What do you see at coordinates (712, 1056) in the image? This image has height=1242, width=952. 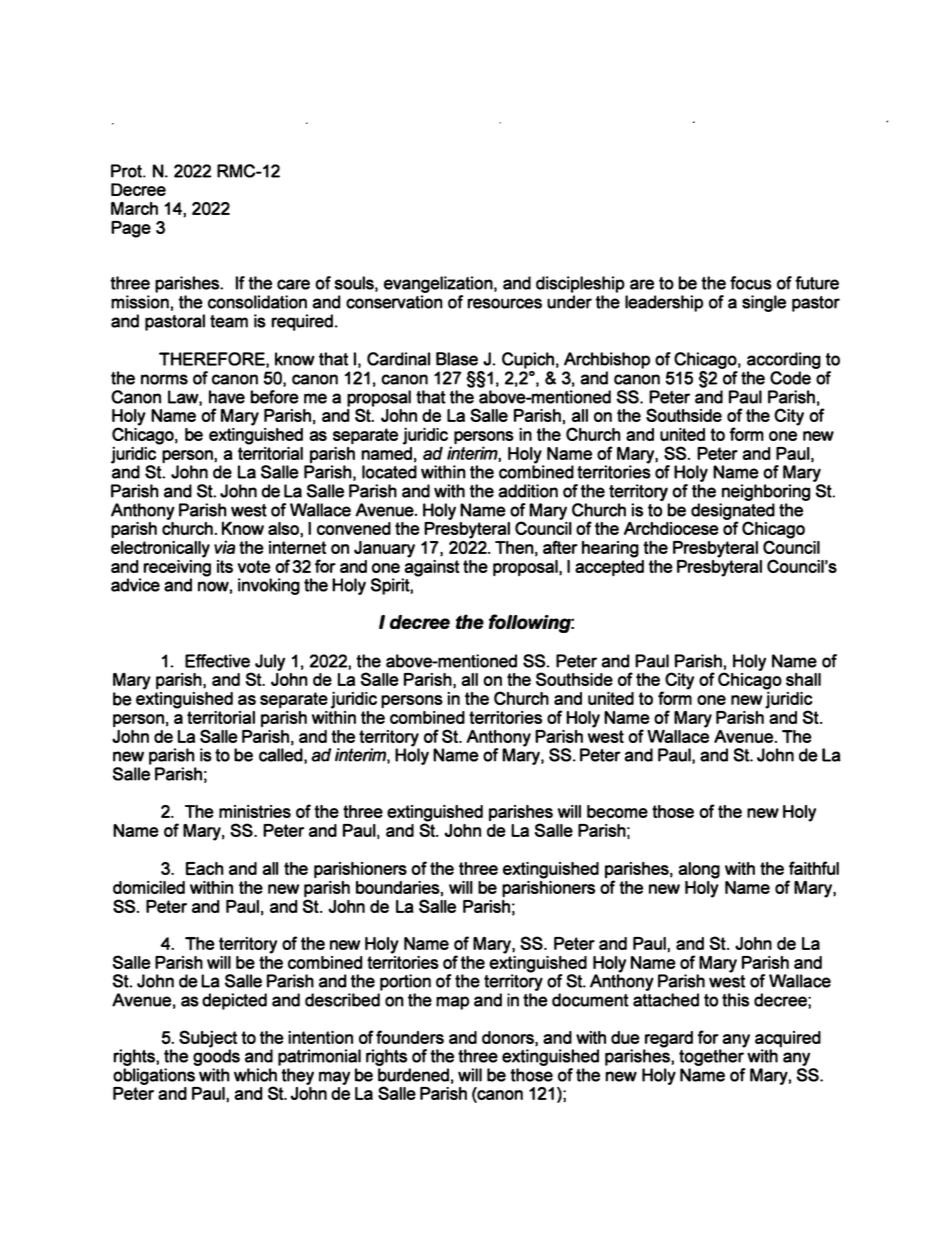 I see `together` at bounding box center [712, 1056].
